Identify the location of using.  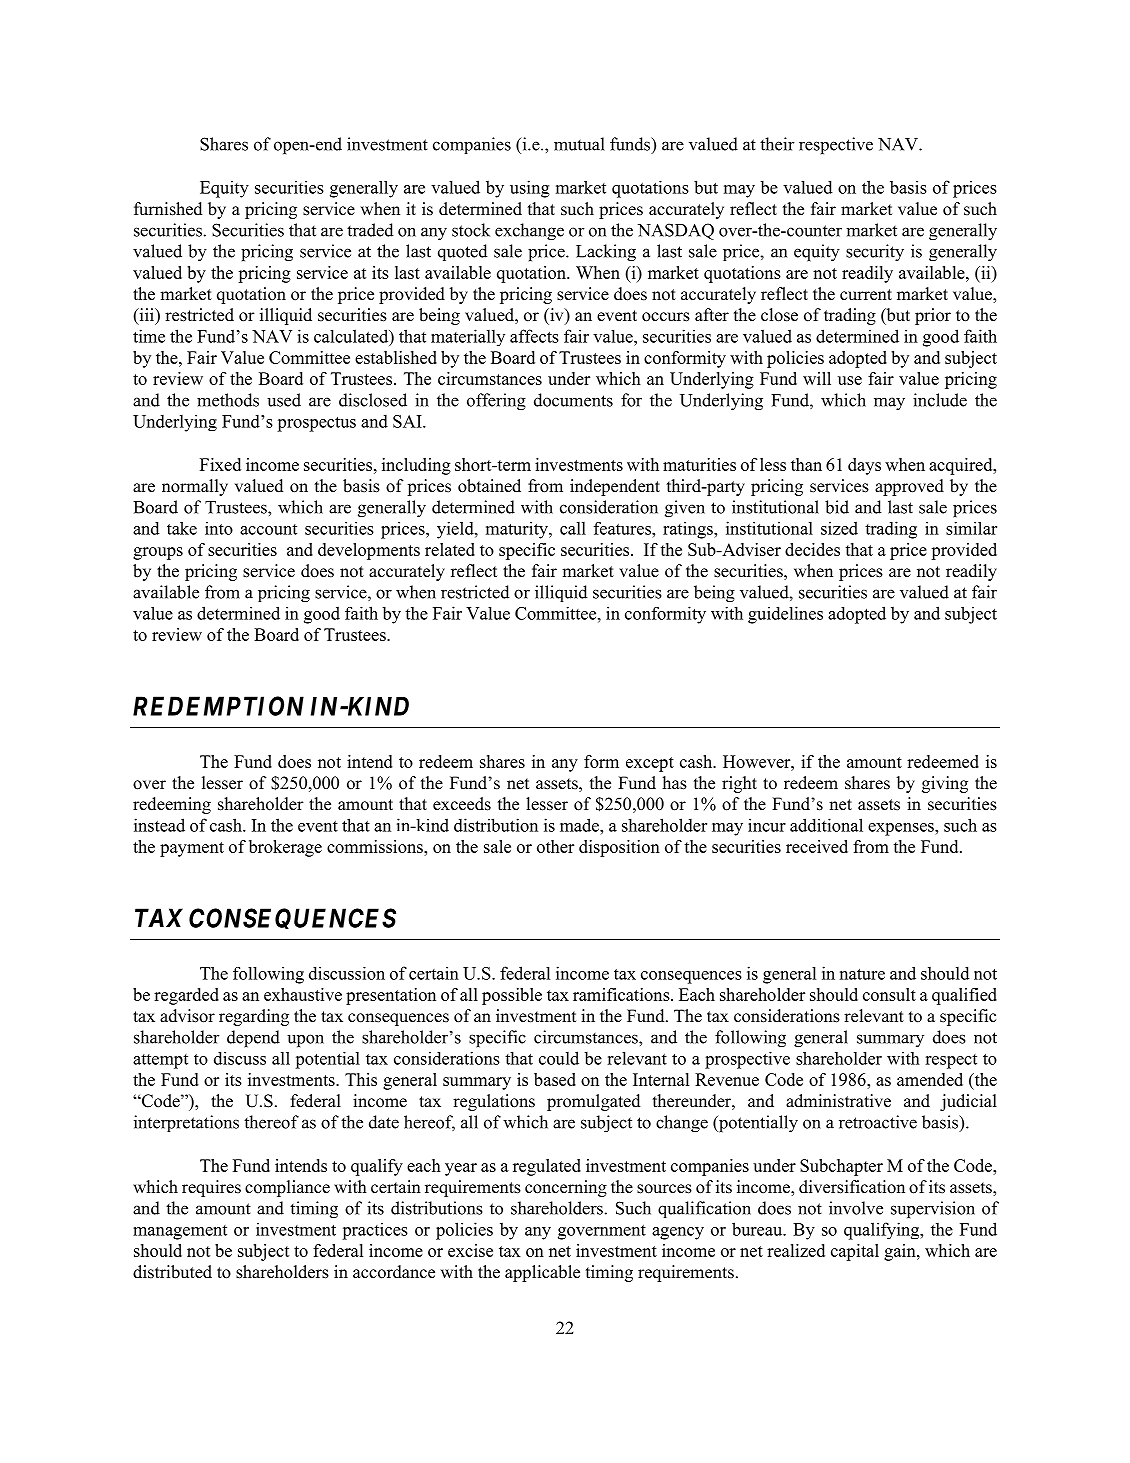
(530, 189).
